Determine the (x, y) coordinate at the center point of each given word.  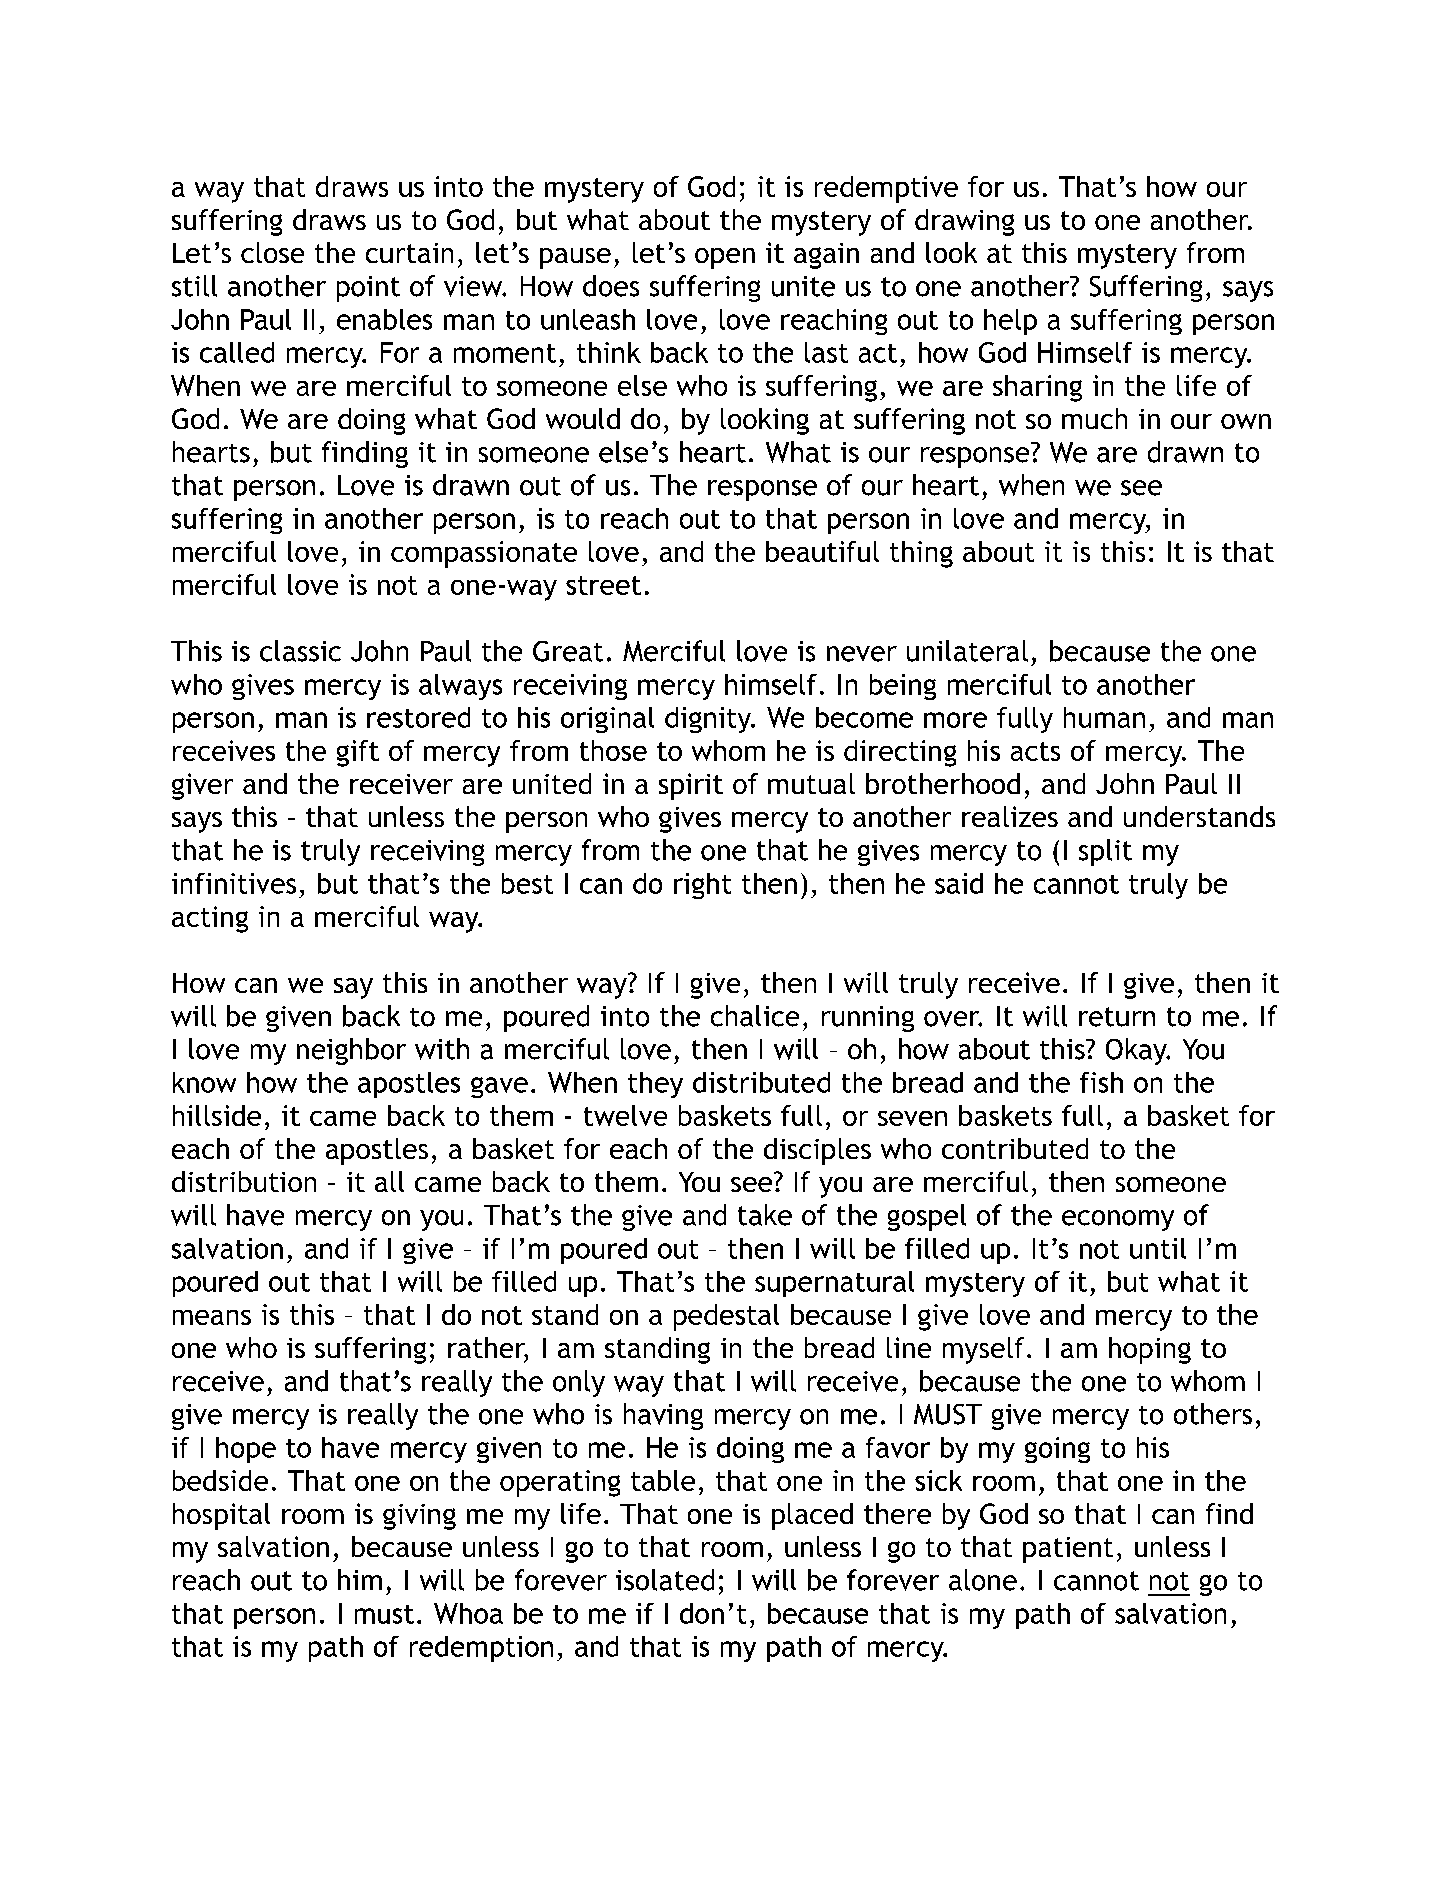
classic (300, 651)
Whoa (468, 1613)
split (1105, 852)
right (702, 886)
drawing (964, 222)
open (725, 258)
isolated (665, 1580)
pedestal (726, 1317)
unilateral (967, 651)
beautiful (822, 551)
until (1158, 1248)
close (272, 252)
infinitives (234, 883)
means (212, 1317)
